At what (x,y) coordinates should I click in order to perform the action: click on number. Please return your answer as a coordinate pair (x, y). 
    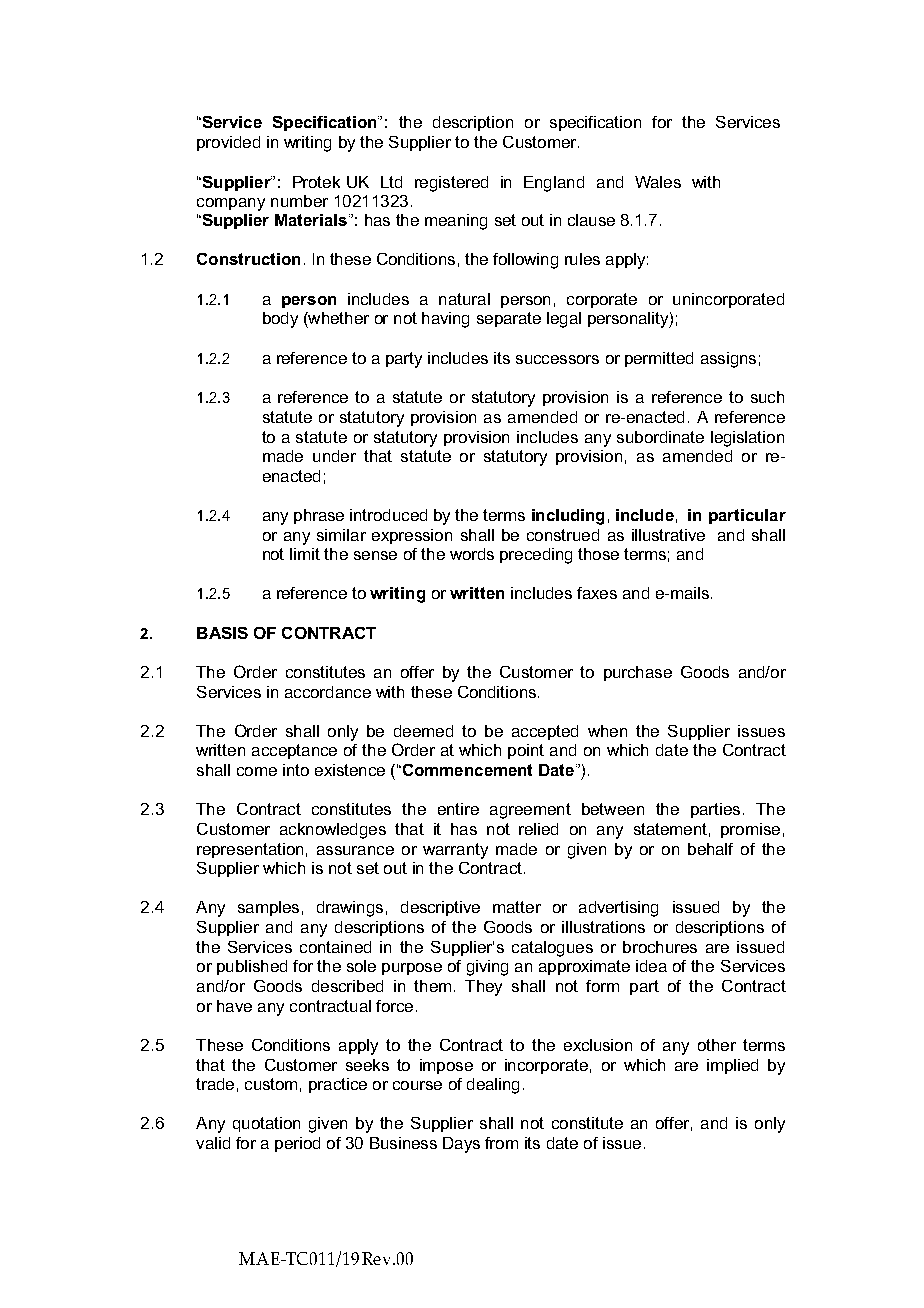
    Looking at the image, I should click on (299, 201).
